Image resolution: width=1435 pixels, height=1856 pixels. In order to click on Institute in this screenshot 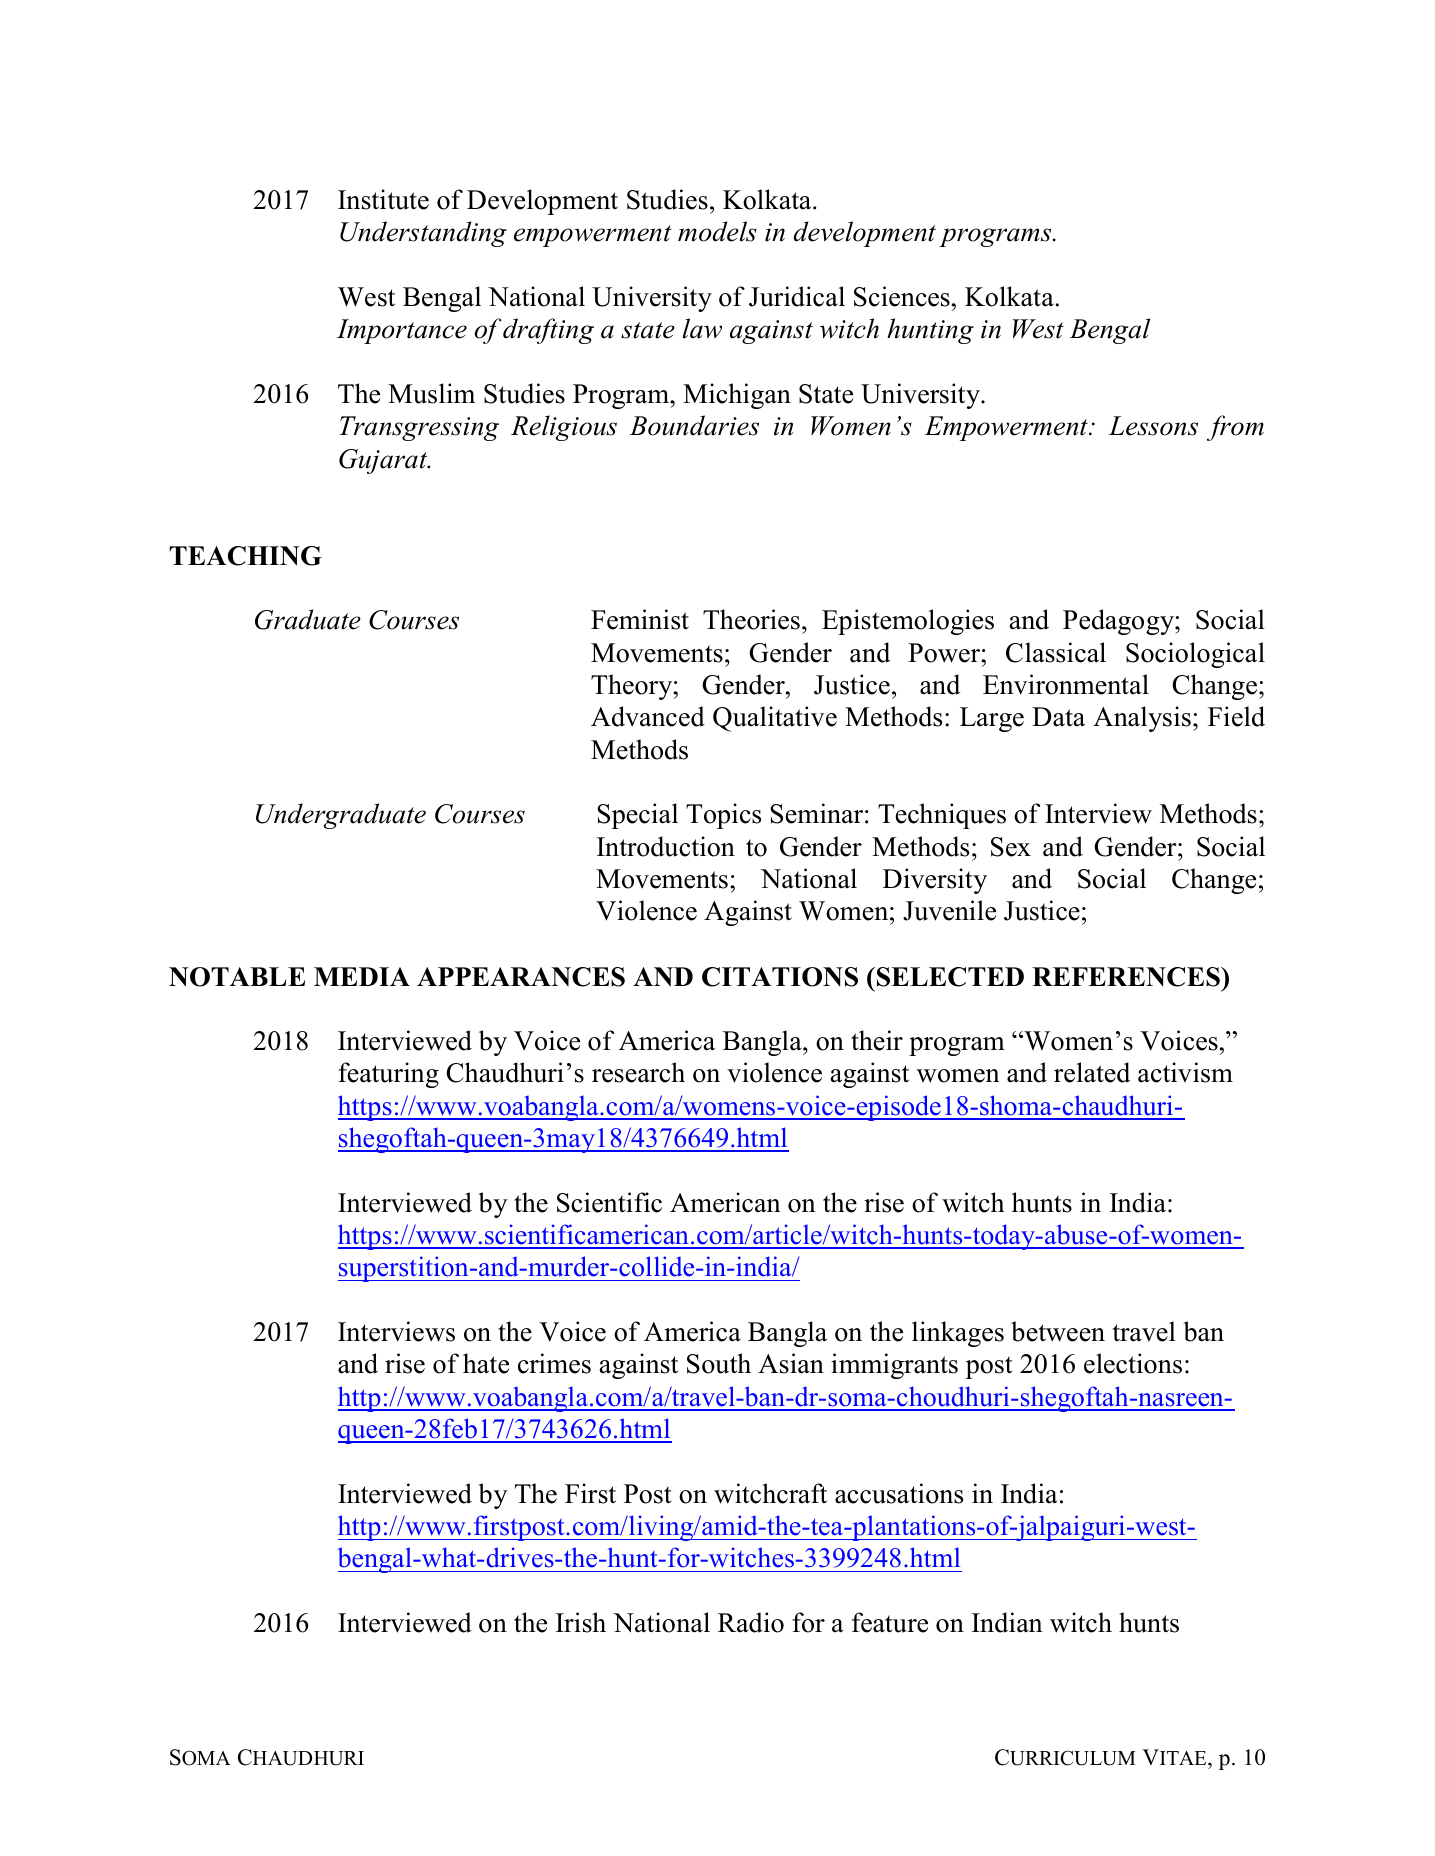, I will do `click(383, 199)`.
